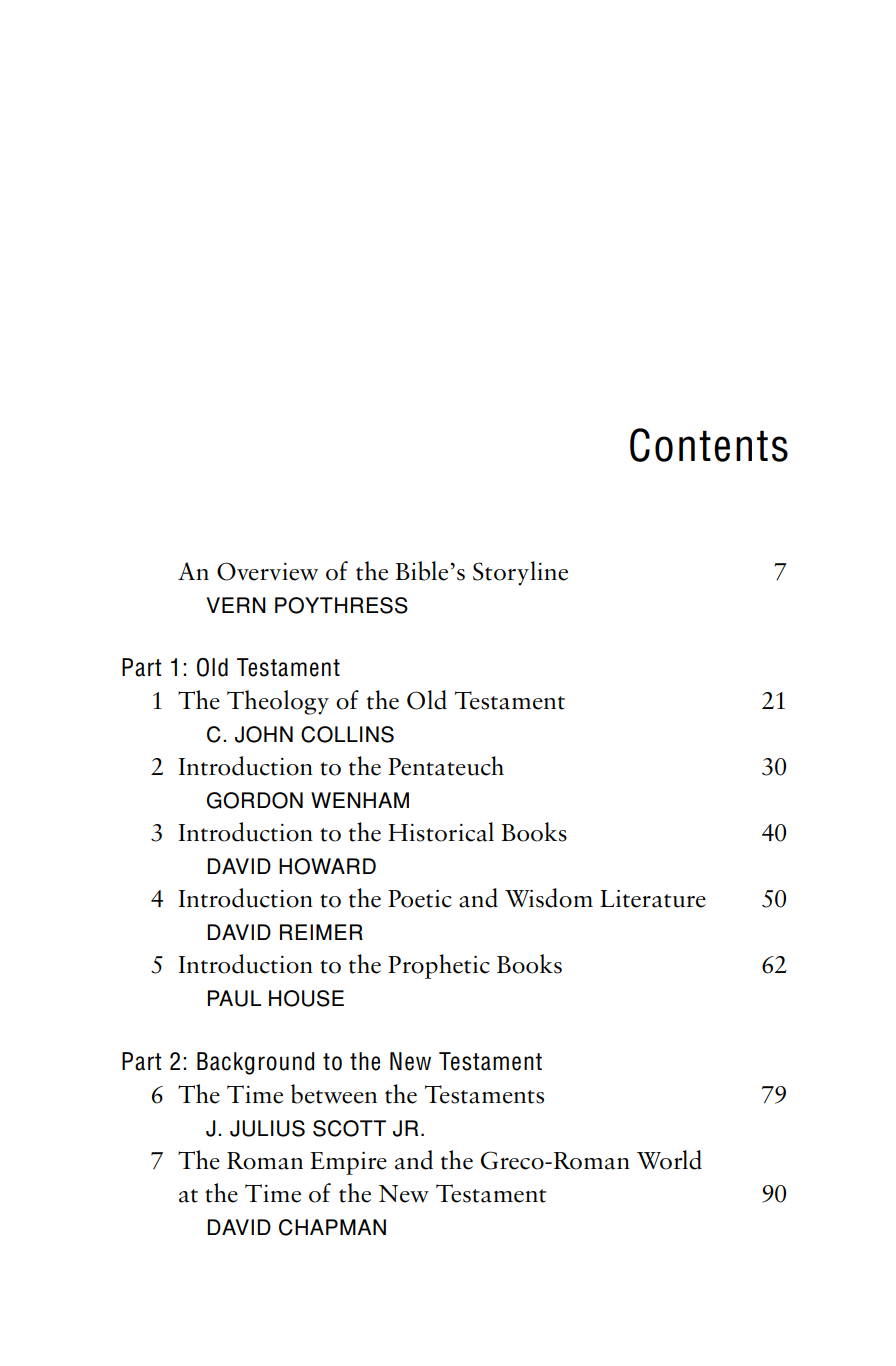 The width and height of the document is (896, 1366). Describe the element at coordinates (278, 702) in the document. I see `Theology` at that location.
